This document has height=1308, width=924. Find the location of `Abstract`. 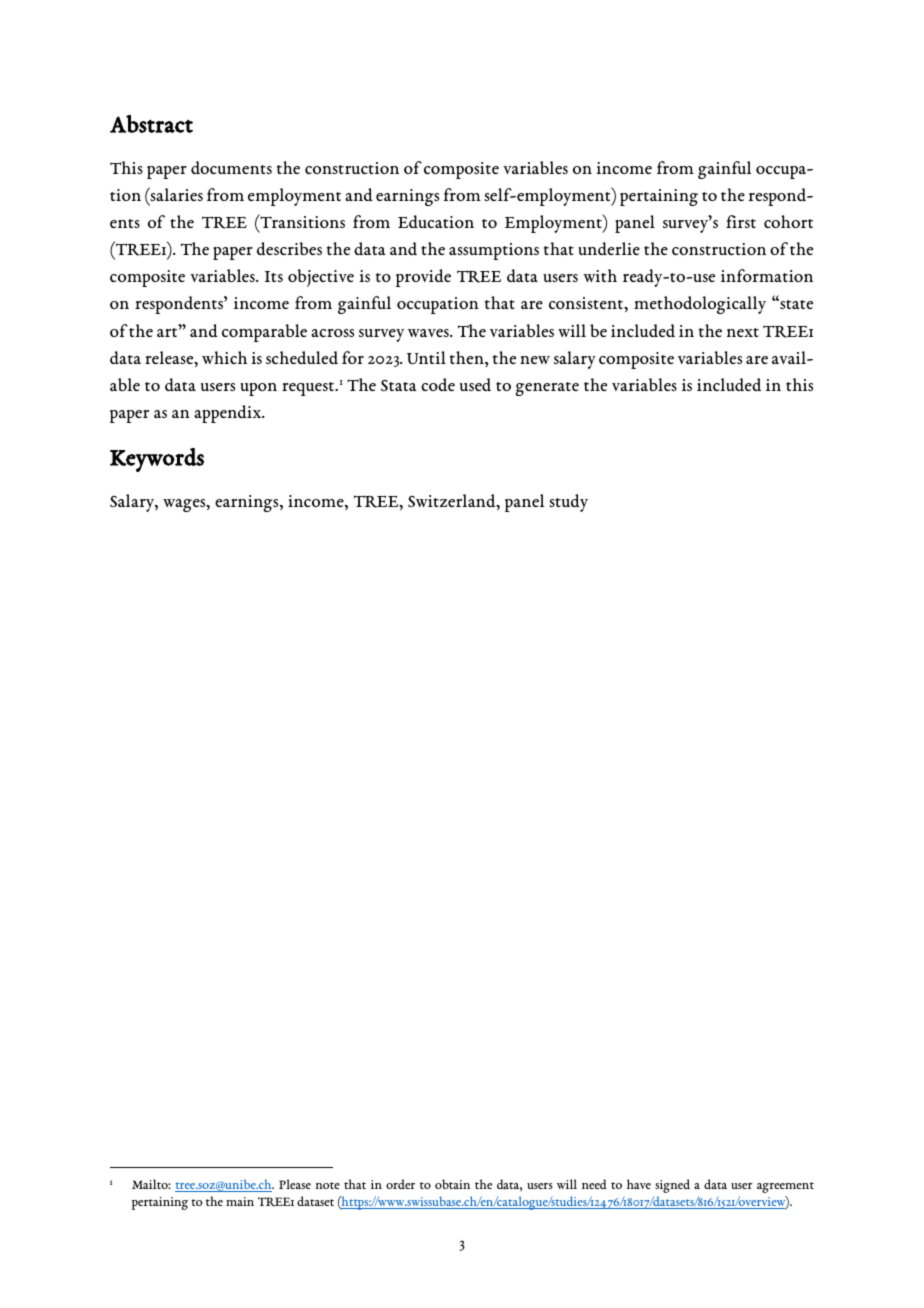

Abstract is located at coordinates (151, 124).
